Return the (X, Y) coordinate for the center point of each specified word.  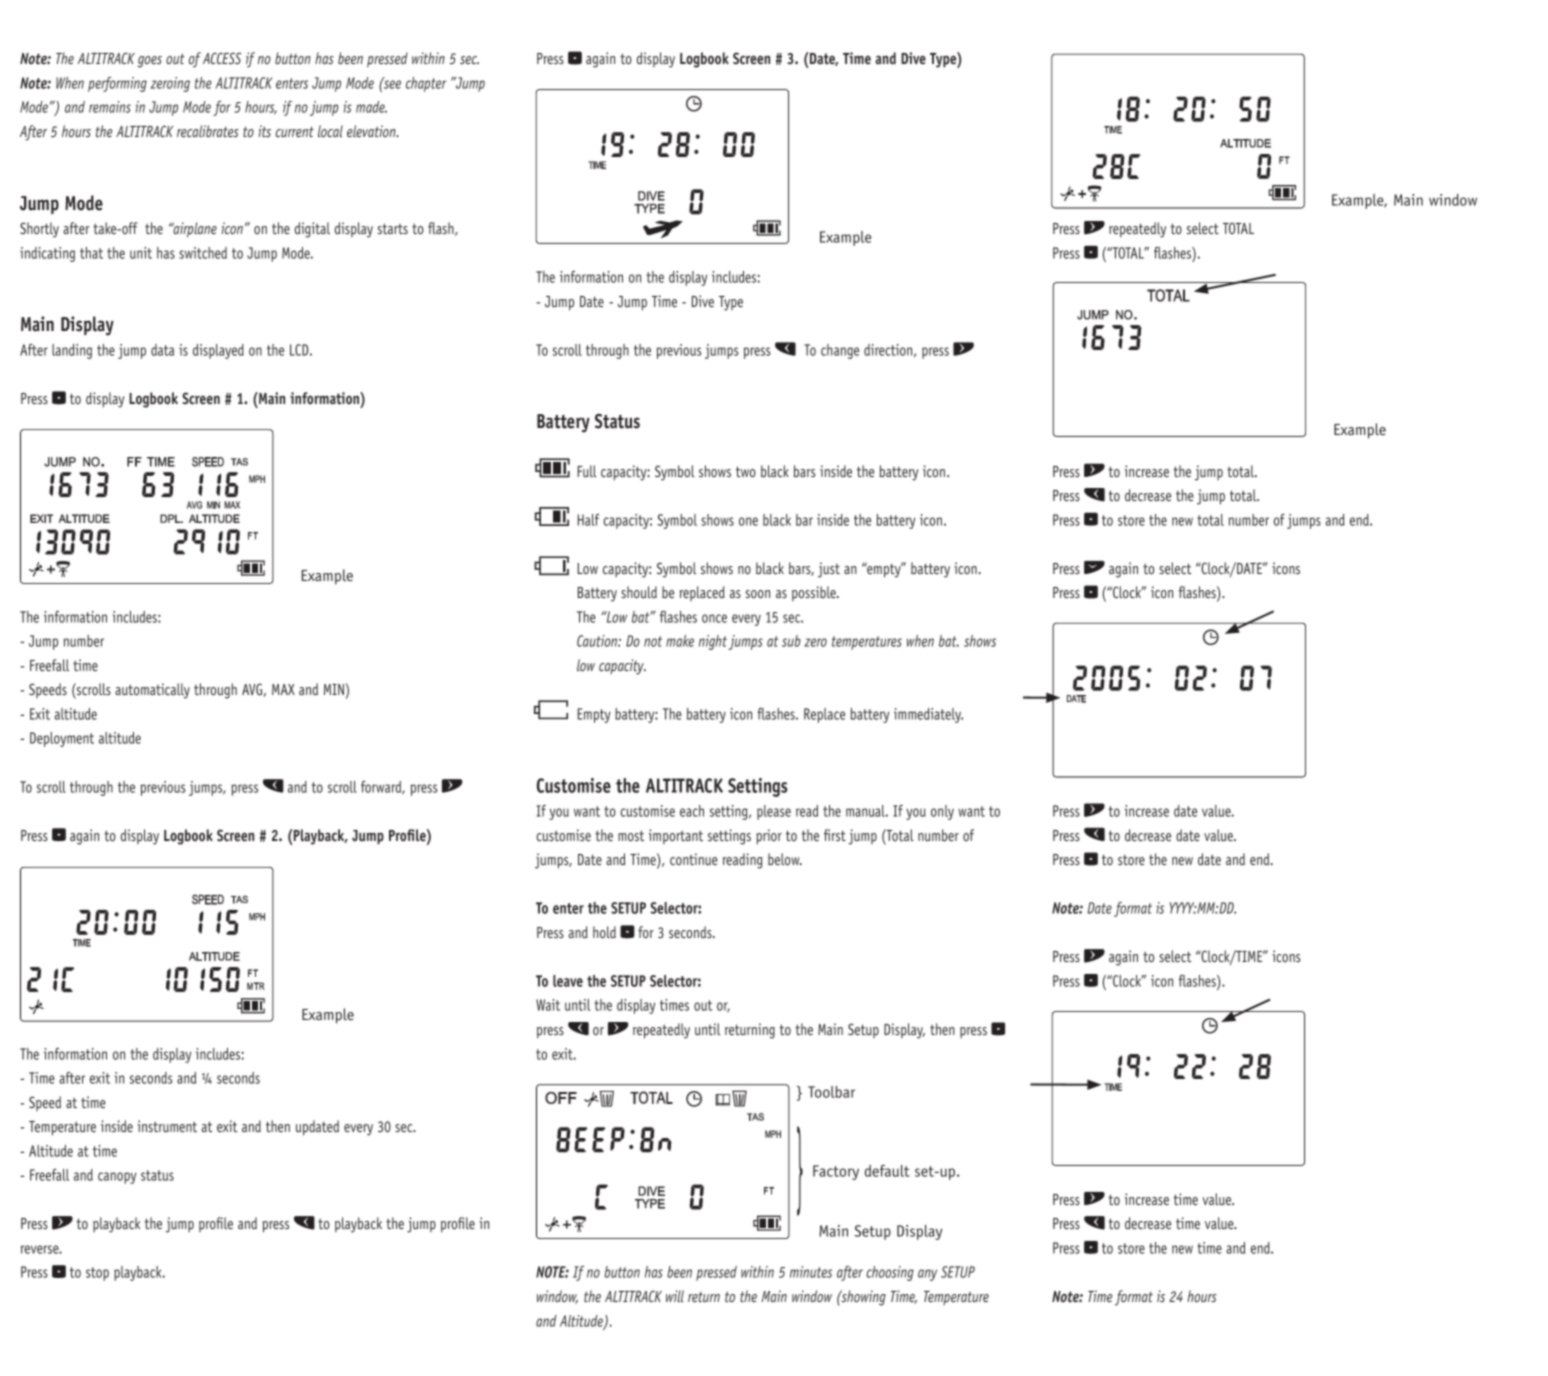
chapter (426, 84)
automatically (152, 691)
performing (117, 84)
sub (791, 641)
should (639, 592)
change (840, 351)
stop (97, 1274)
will (675, 1296)
